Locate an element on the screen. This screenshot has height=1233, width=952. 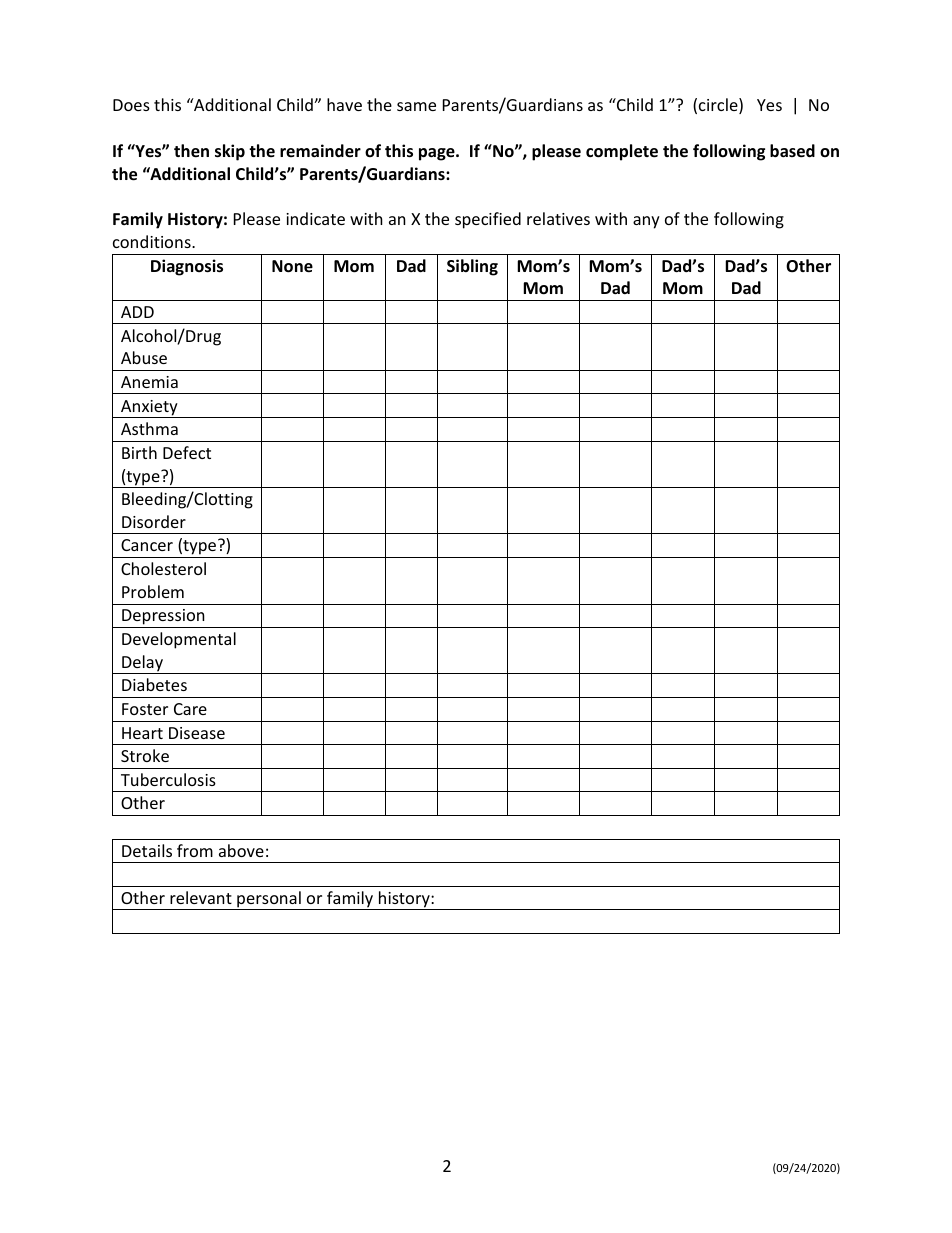
any is located at coordinates (646, 222).
